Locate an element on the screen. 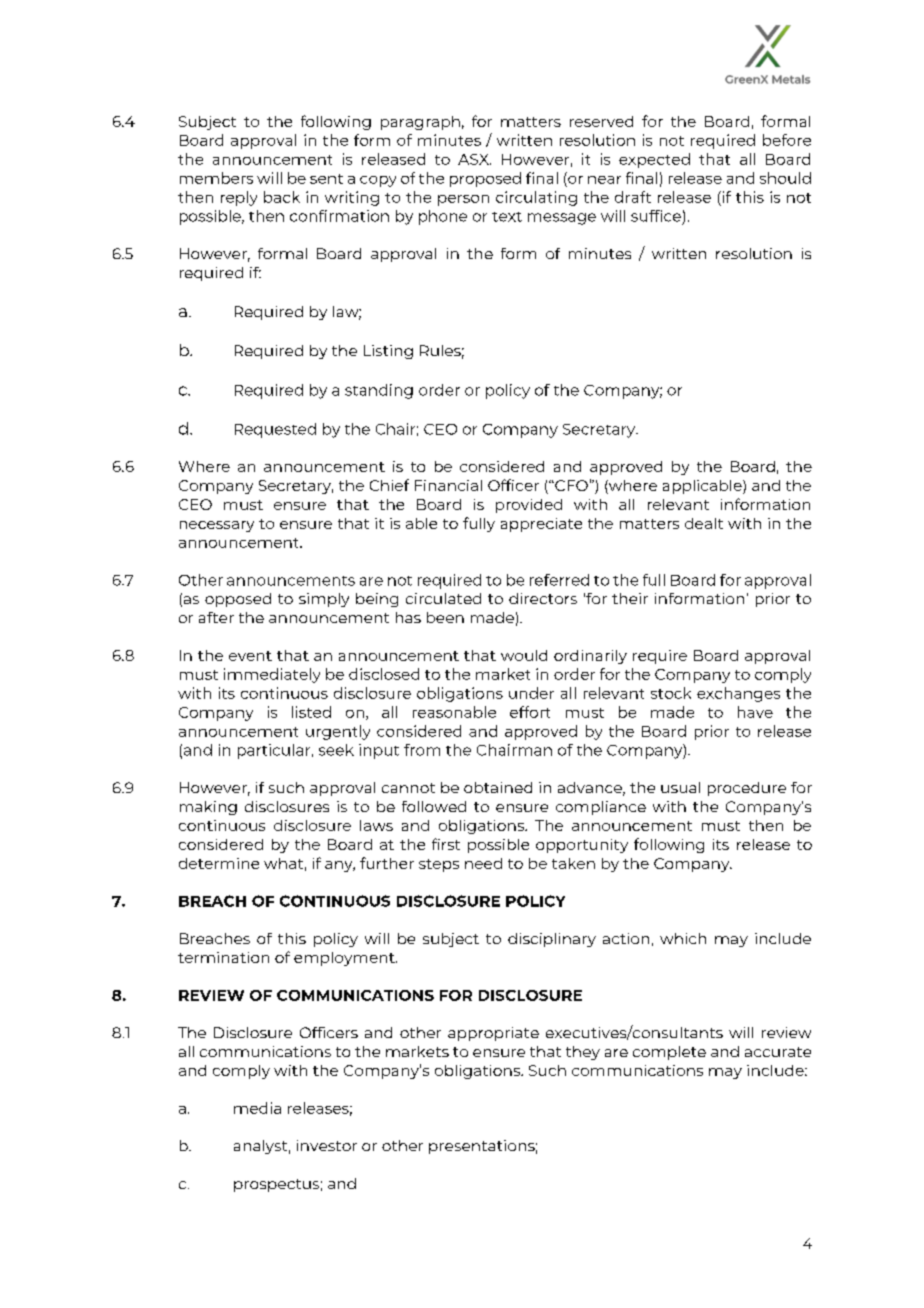 Image resolution: width=924 pixels, height=1308 pixels. appropriate is located at coordinates (493, 1034).
